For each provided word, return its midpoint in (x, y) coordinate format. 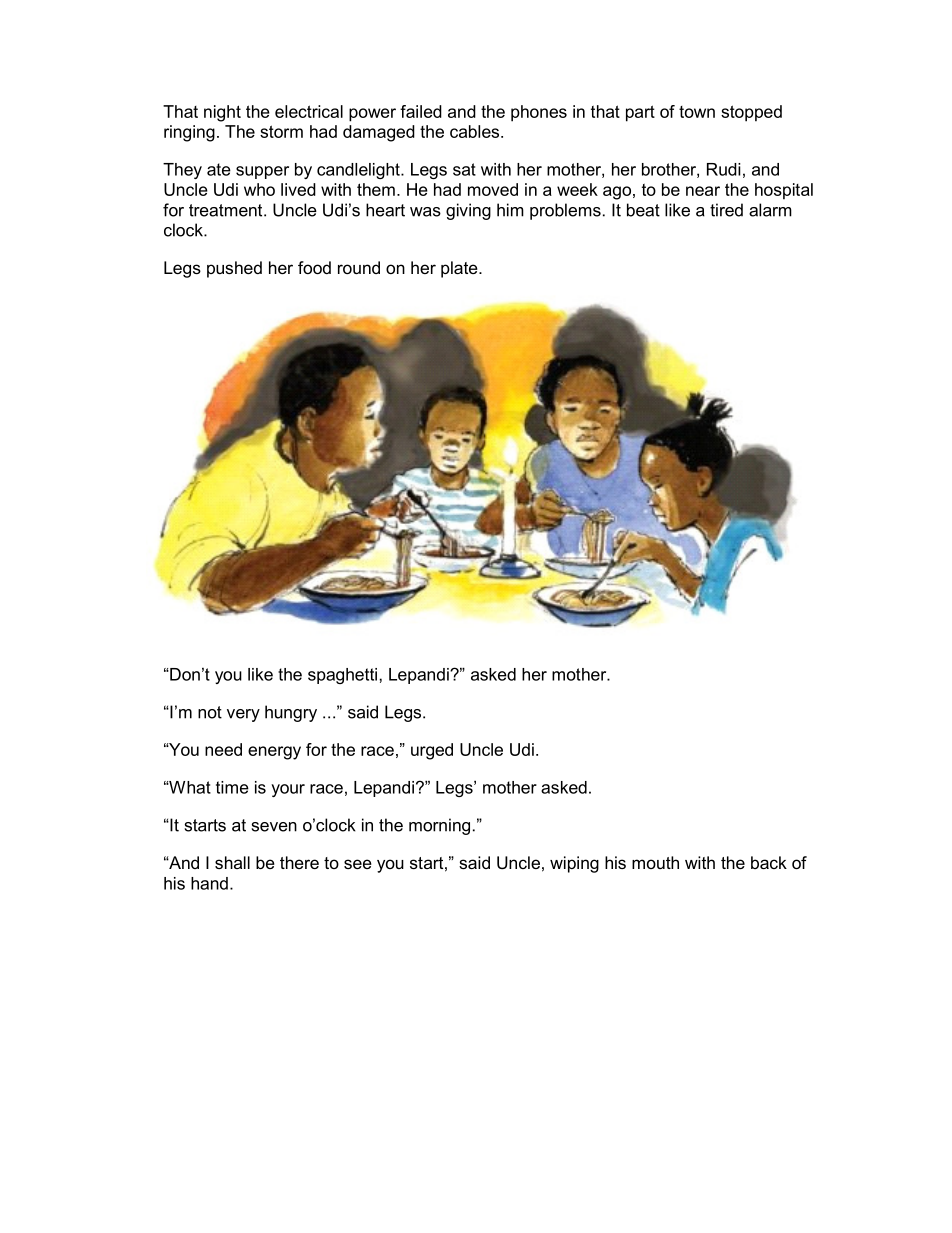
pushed (234, 269)
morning (439, 826)
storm (281, 131)
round (359, 267)
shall (232, 862)
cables (474, 131)
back (769, 862)
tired (726, 210)
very (243, 715)
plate (460, 269)
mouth (655, 862)
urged (432, 751)
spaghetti (342, 676)
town (697, 112)
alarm (770, 210)
